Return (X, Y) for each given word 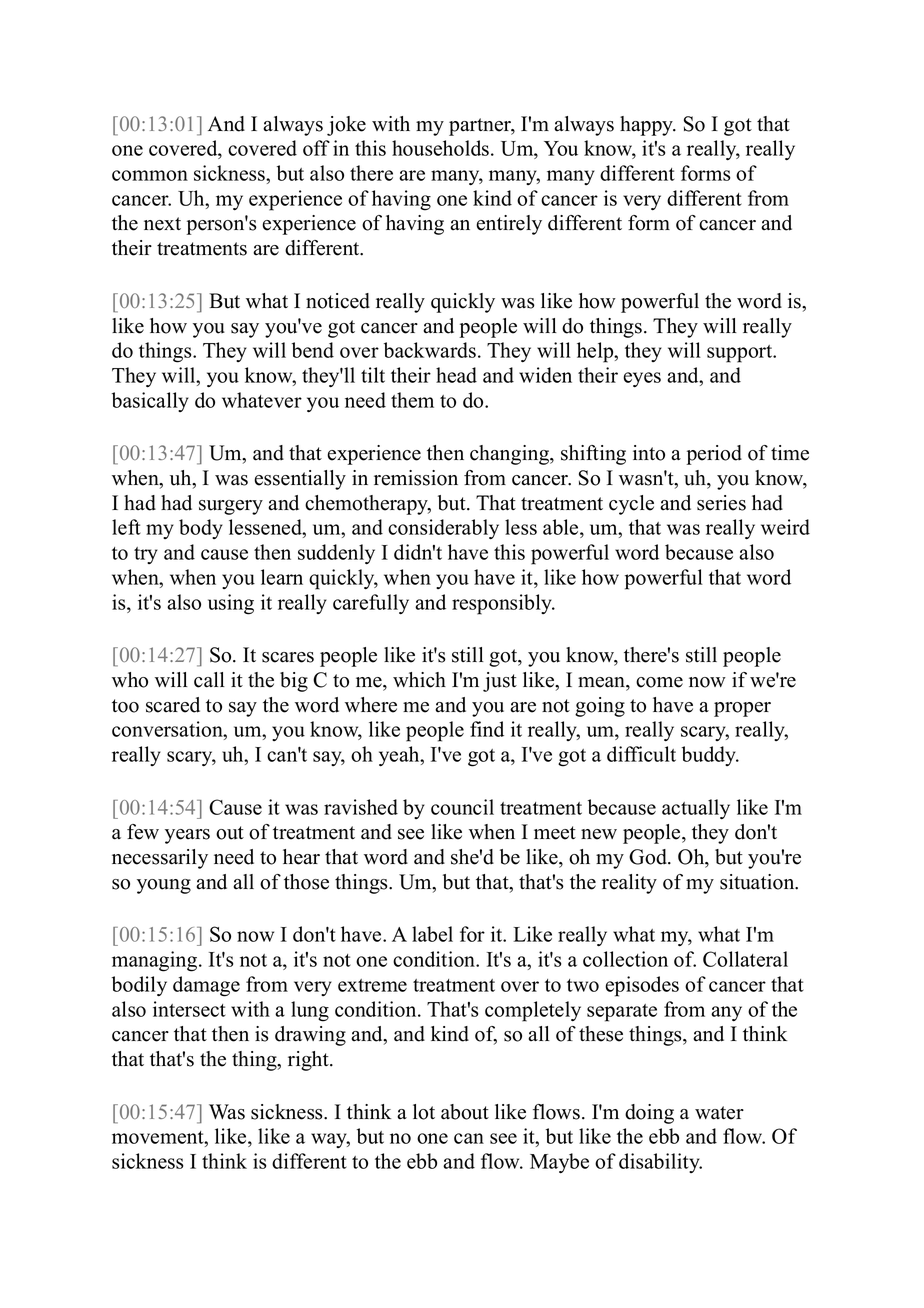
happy (648, 126)
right (309, 1061)
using (231, 604)
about (465, 1112)
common (150, 175)
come (659, 682)
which (419, 680)
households (442, 148)
